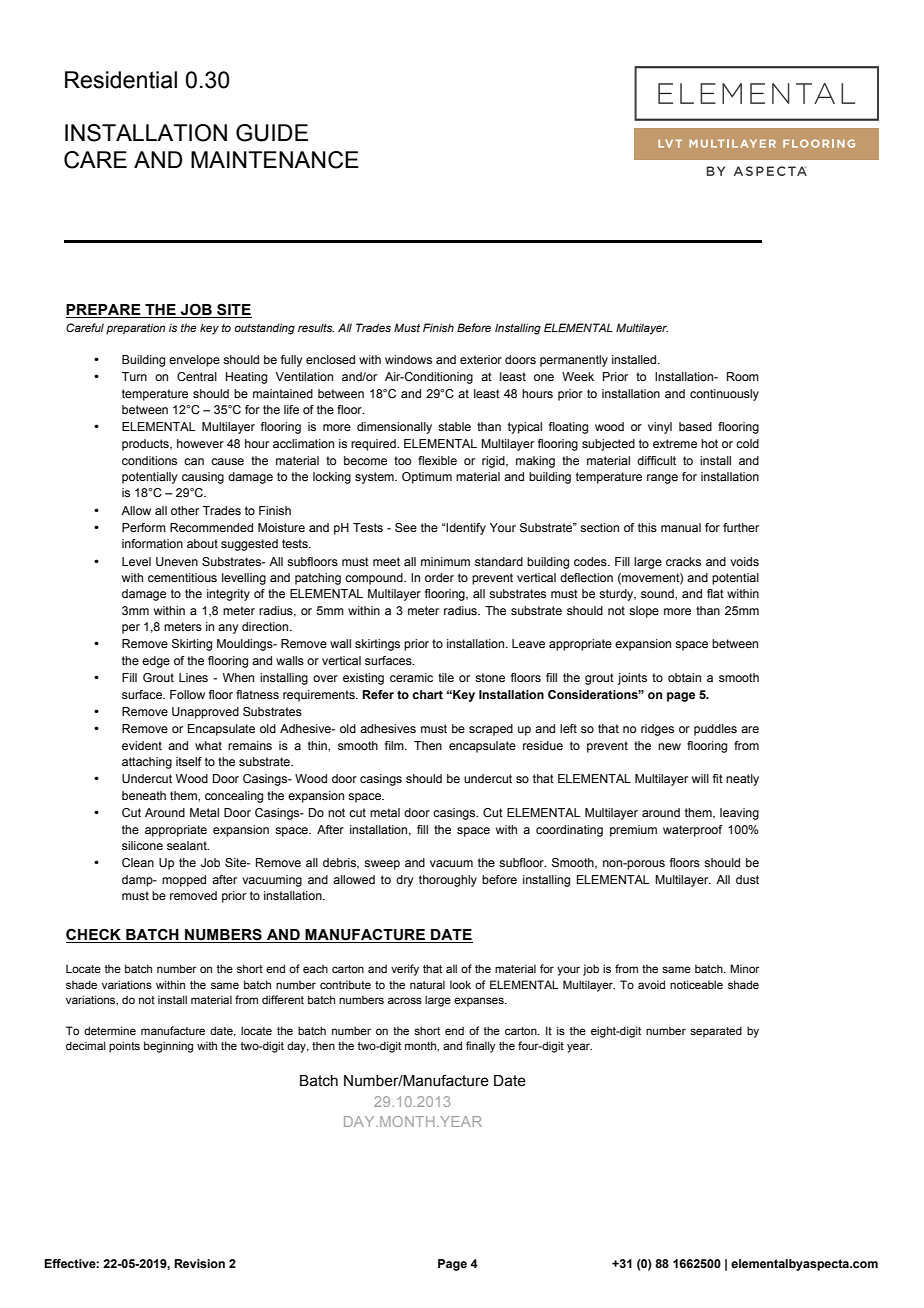  Describe the element at coordinates (177, 561) in the screenshot. I see `Uneven` at that location.
